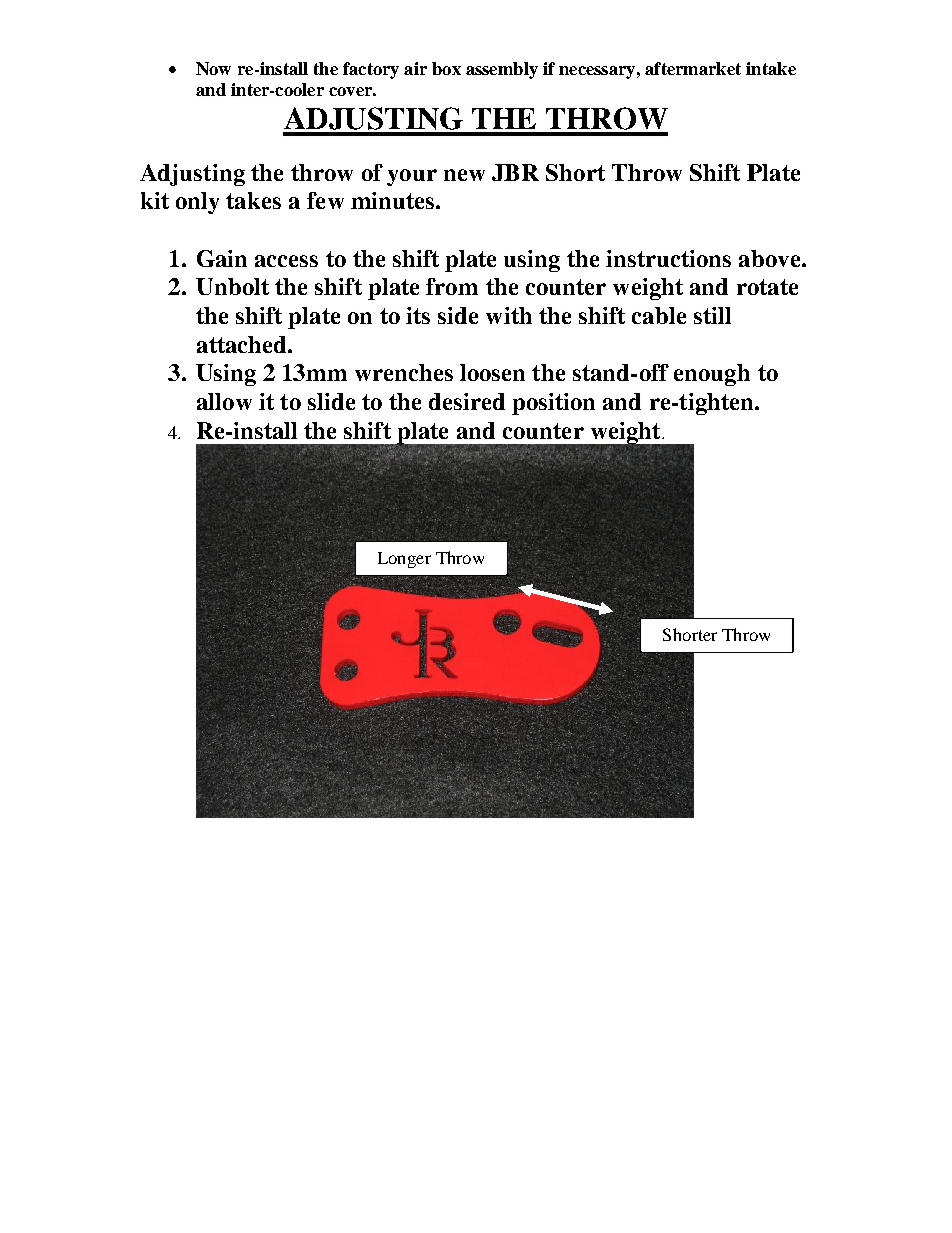  Describe the element at coordinates (394, 200) in the screenshot. I see `minutes` at that location.
